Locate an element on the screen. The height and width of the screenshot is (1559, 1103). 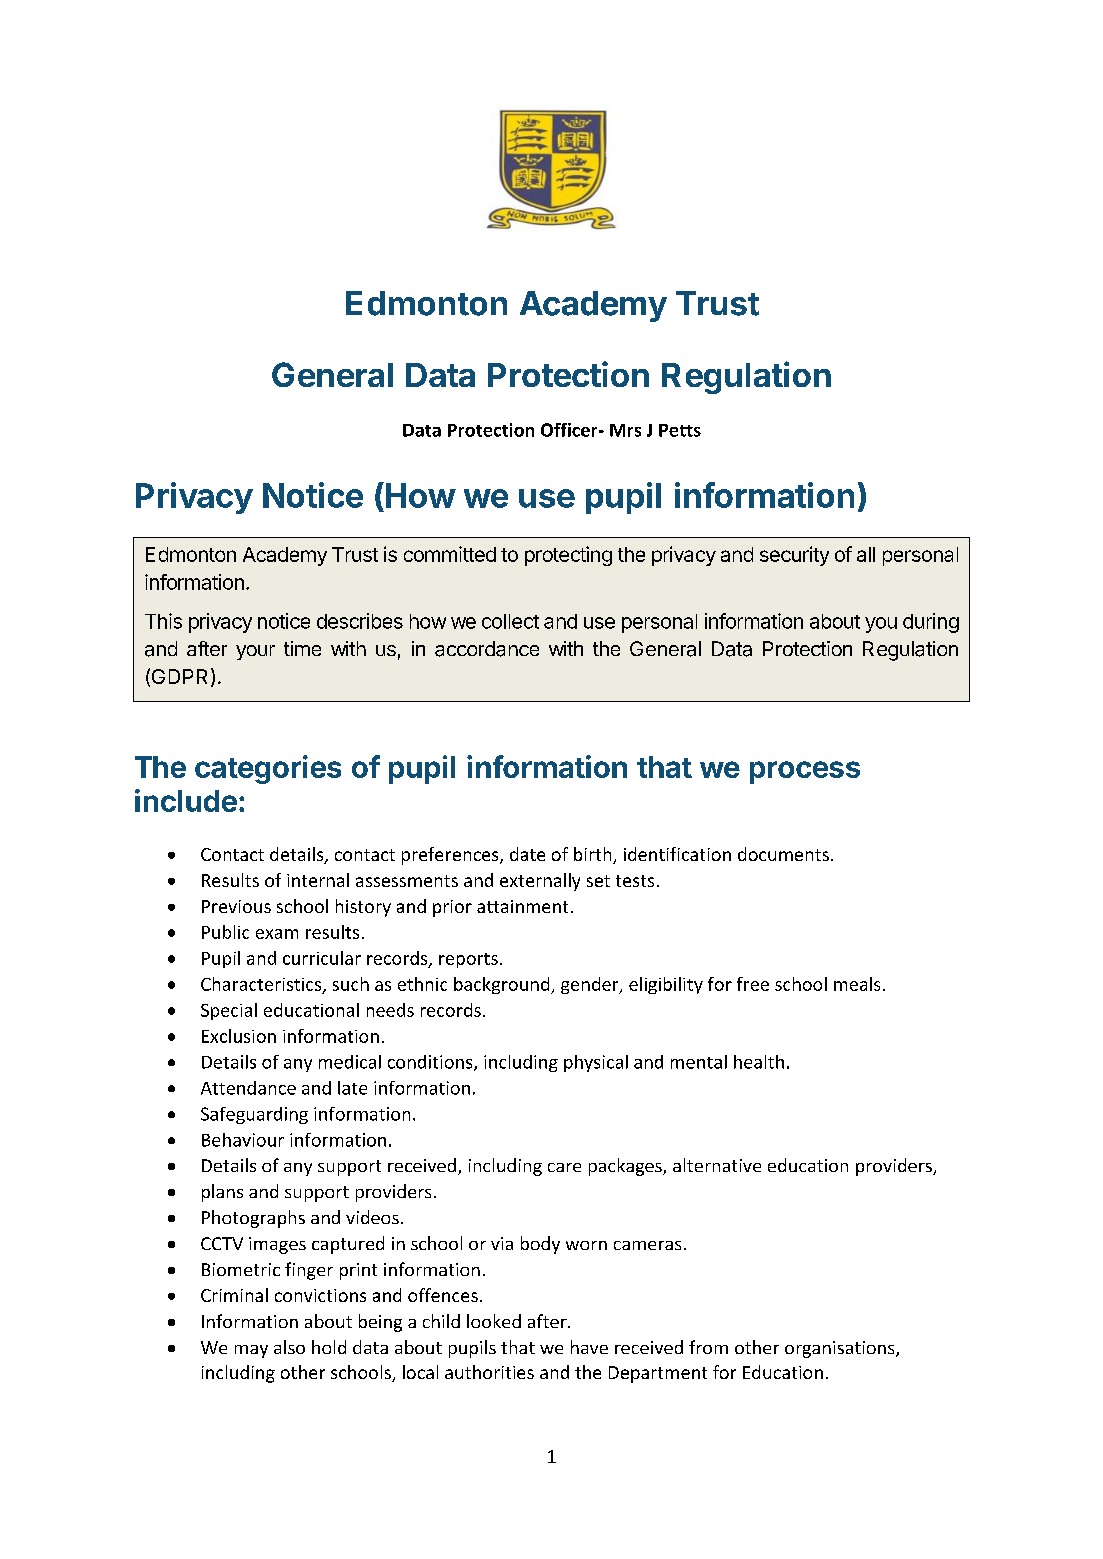
protecting is located at coordinates (568, 556).
